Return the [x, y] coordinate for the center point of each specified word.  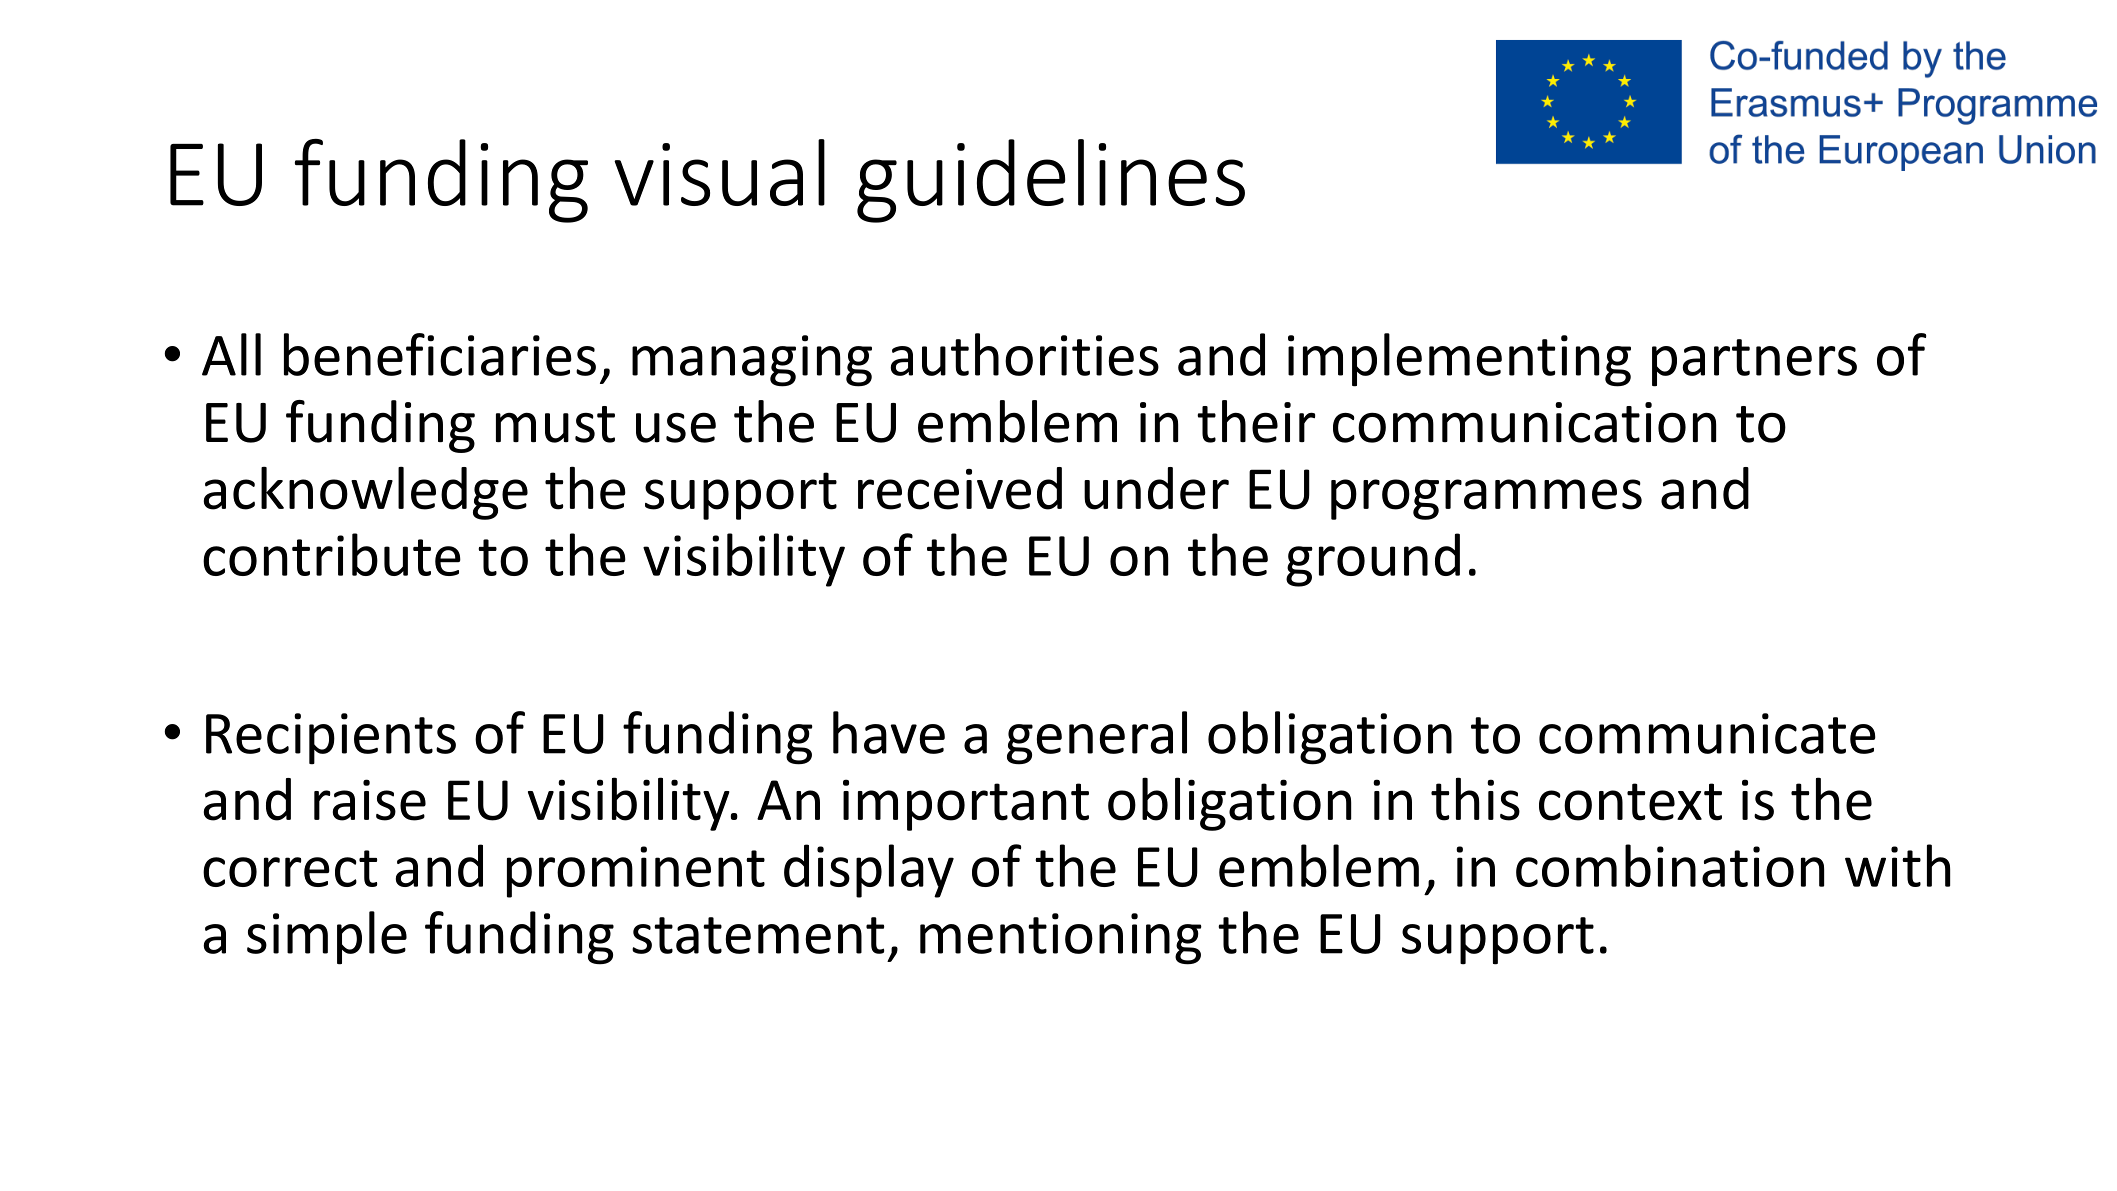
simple [327, 938]
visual [719, 172]
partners [1754, 363]
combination [1670, 865]
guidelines [1051, 181]
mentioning [1061, 939]
